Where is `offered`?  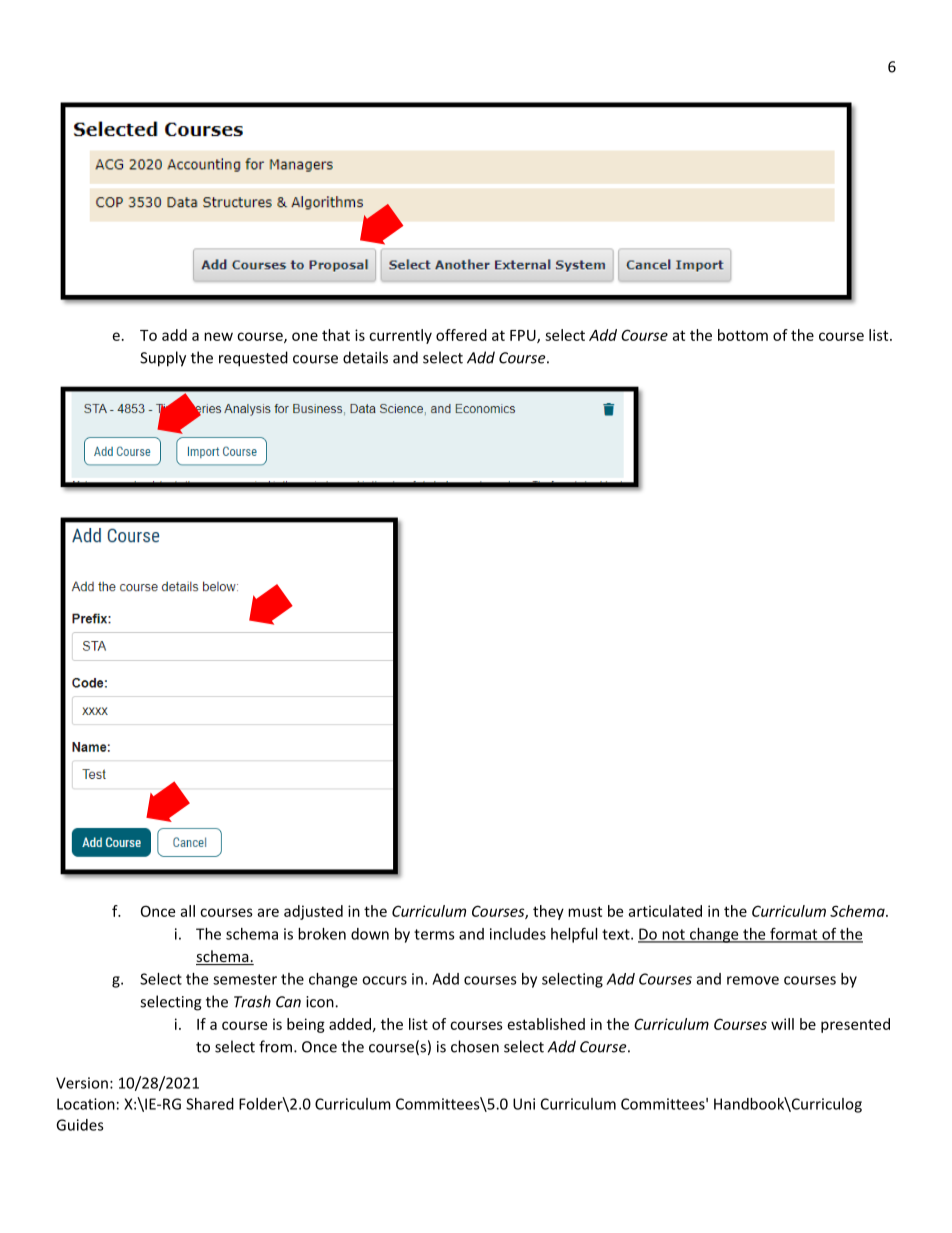
offered is located at coordinates (461, 335).
